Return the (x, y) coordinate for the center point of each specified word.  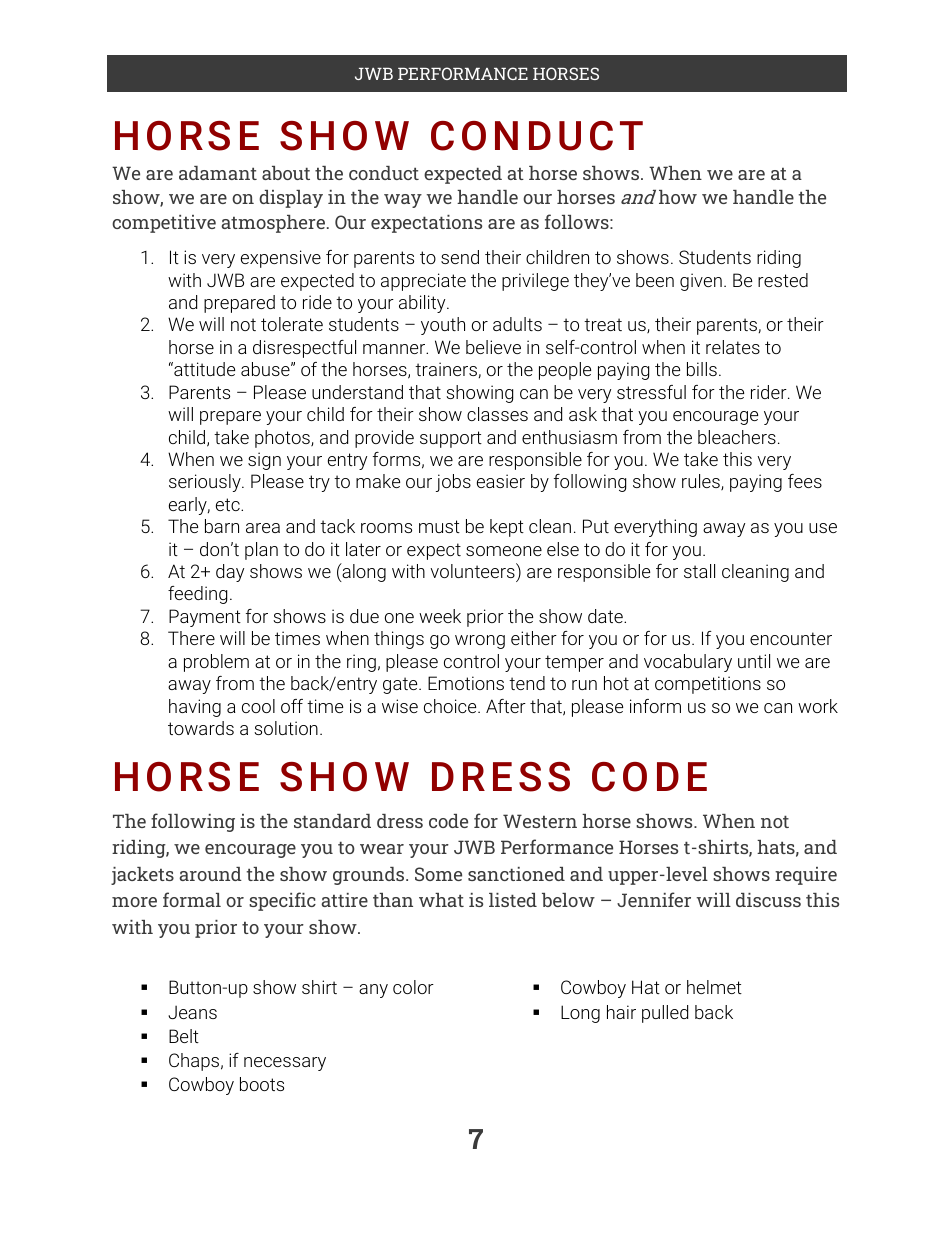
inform (655, 706)
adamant (218, 173)
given (701, 282)
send (460, 257)
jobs (453, 483)
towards (201, 728)
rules (702, 482)
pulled (665, 1014)
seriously (206, 483)
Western (540, 821)
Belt (184, 1036)
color (413, 987)
